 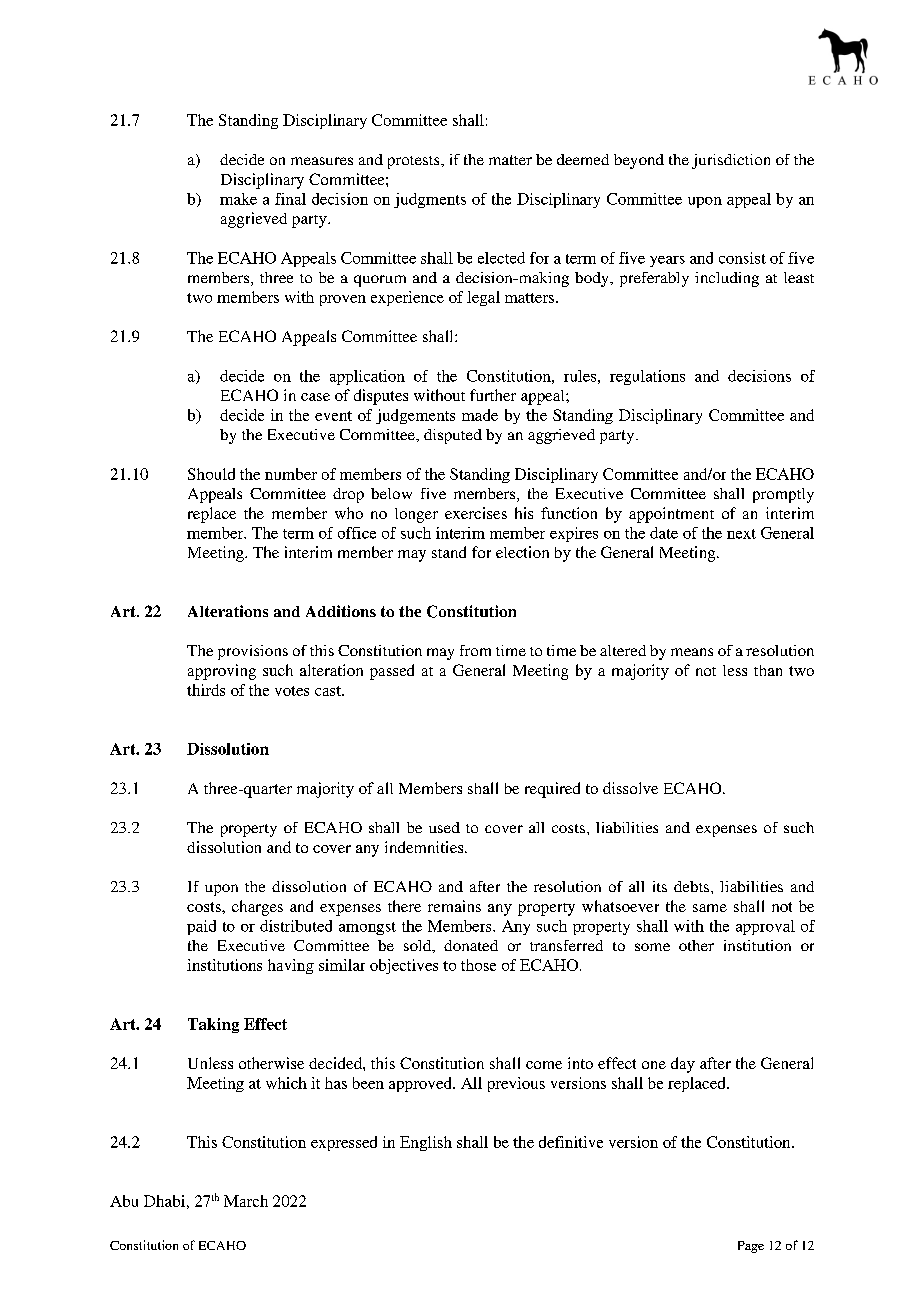 I want to click on make, so click(x=238, y=199).
